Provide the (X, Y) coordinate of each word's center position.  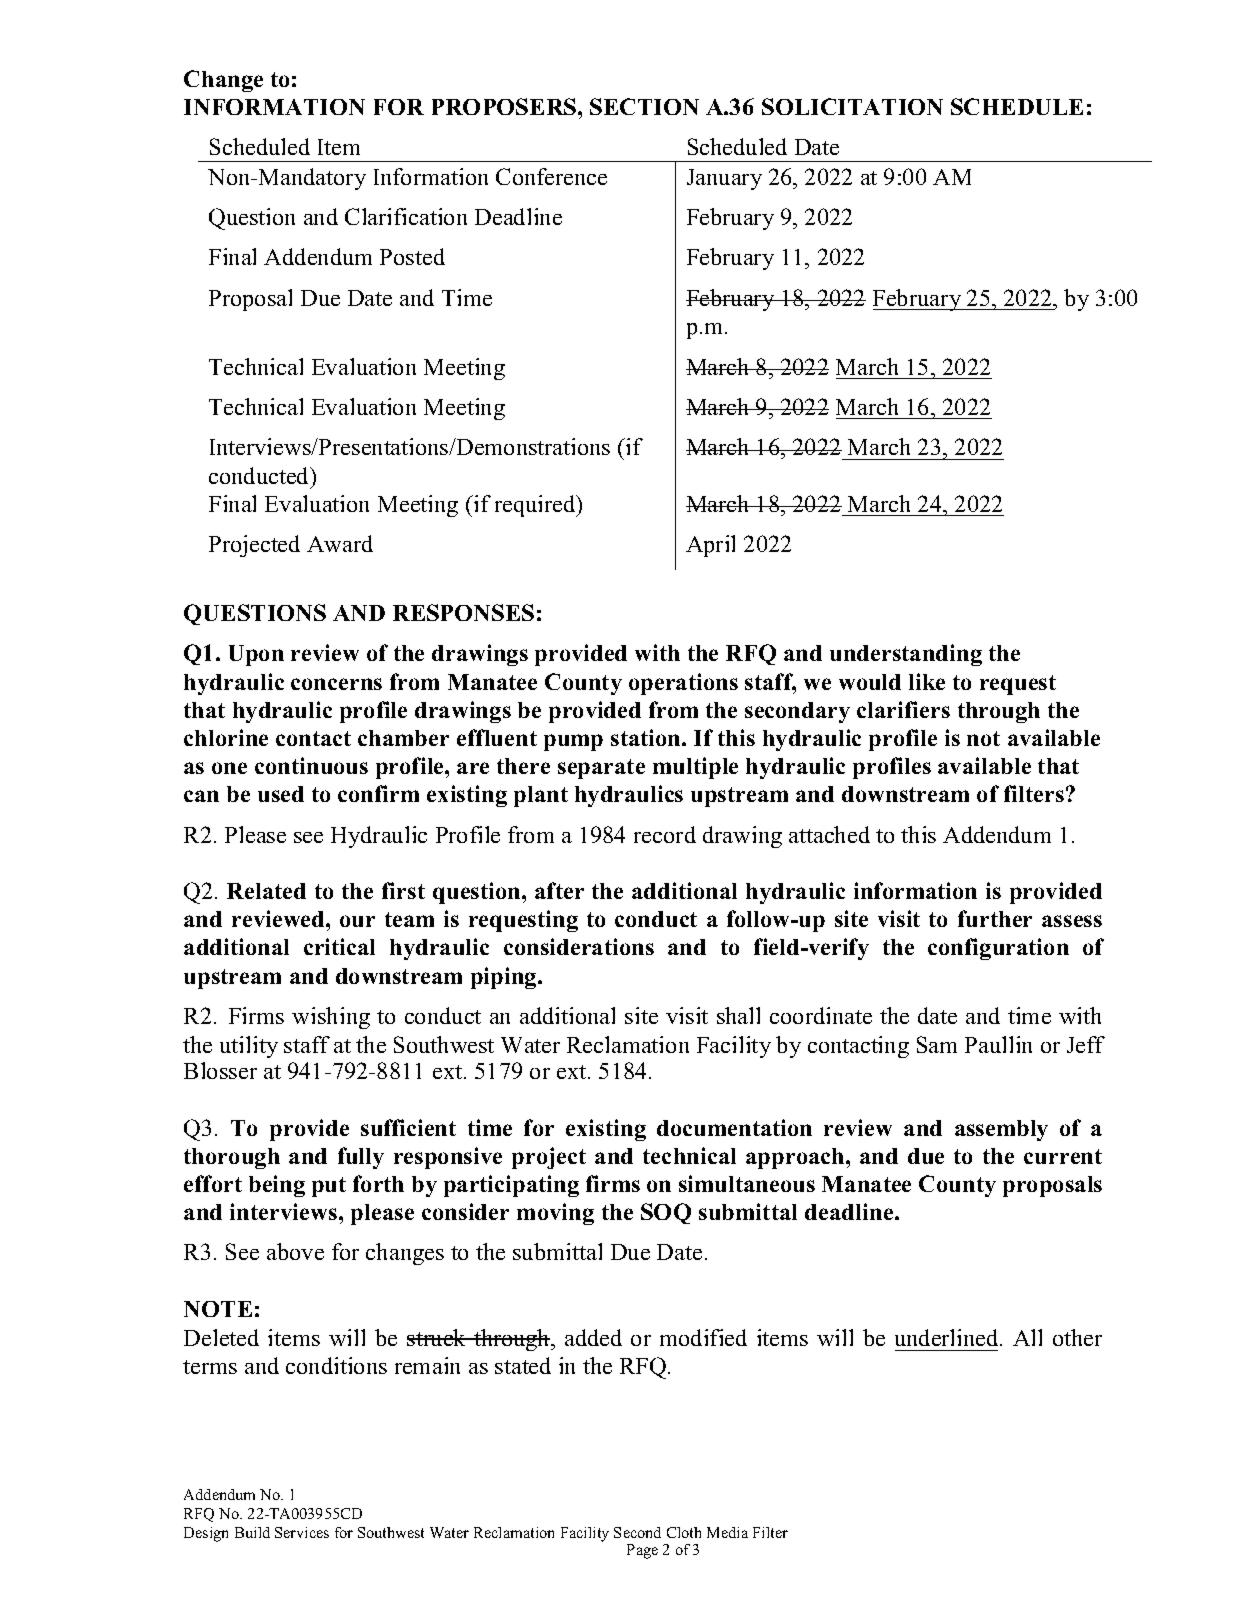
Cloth (684, 1532)
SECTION (644, 106)
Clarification (406, 216)
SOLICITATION (852, 106)
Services (302, 1532)
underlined (948, 1337)
